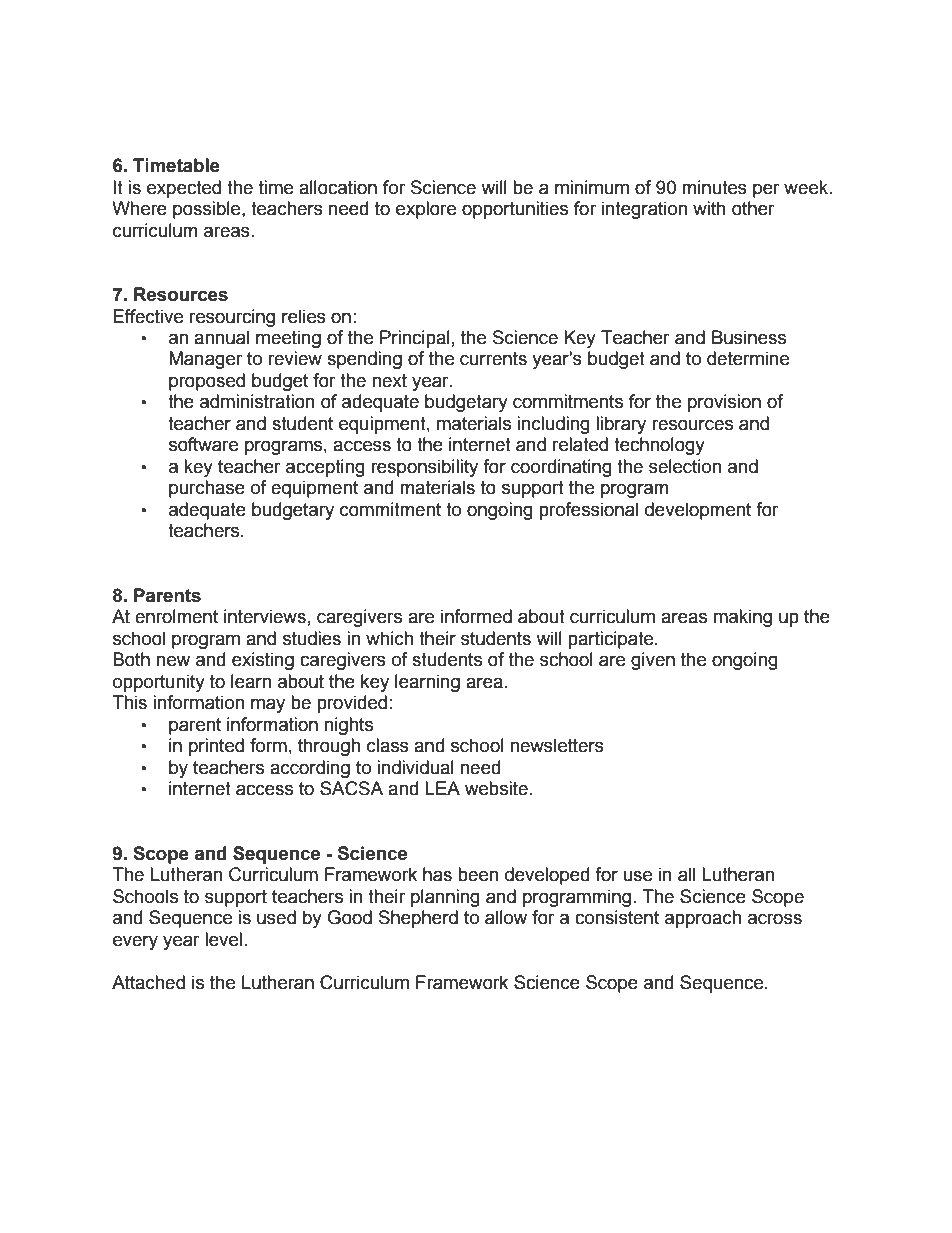  What do you see at coordinates (685, 466) in the screenshot?
I see `selection` at bounding box center [685, 466].
